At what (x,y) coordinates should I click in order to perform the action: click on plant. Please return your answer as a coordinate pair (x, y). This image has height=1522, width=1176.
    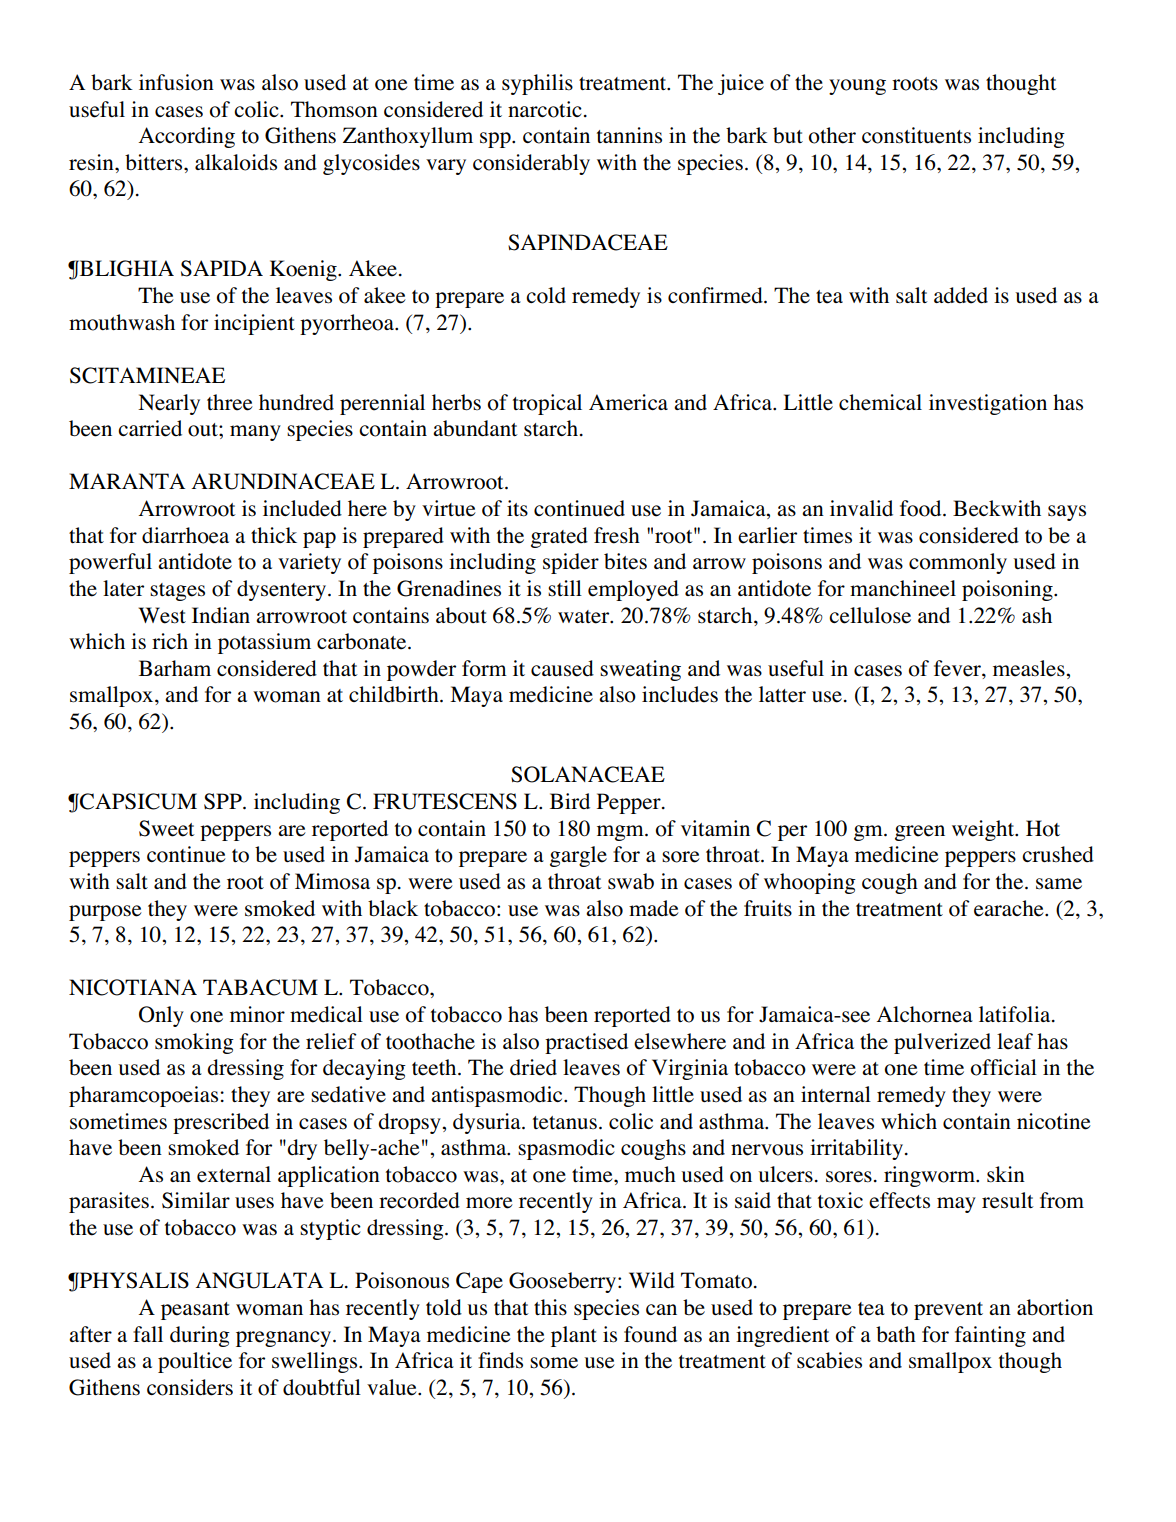
    Looking at the image, I should click on (574, 1336).
